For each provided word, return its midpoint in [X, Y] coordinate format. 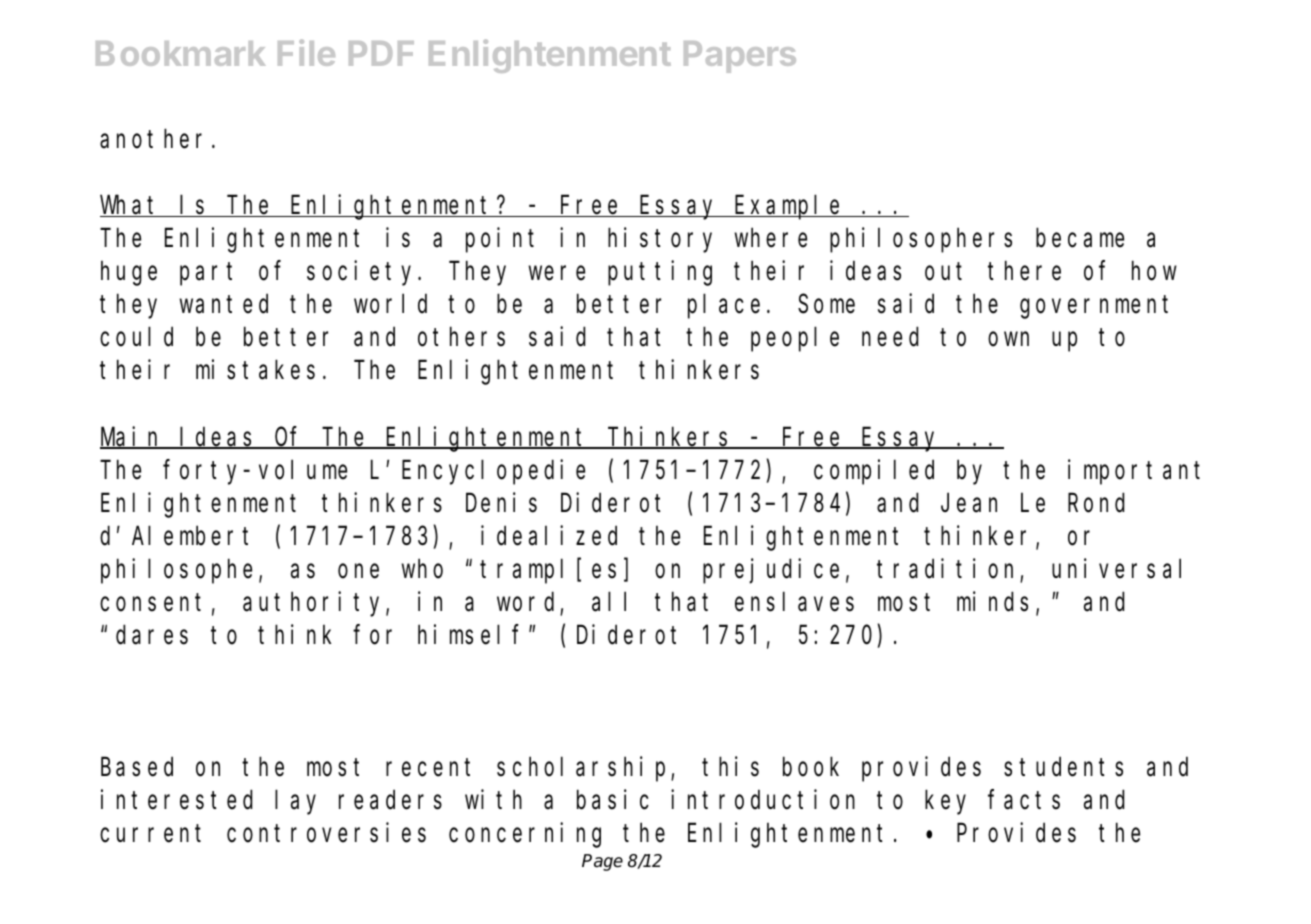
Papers [740, 57]
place [724, 307]
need [890, 337]
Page [602, 862]
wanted [224, 304]
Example [789, 208]
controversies [326, 833]
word [525, 602]
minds [992, 601]
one [358, 571]
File [306, 52]
